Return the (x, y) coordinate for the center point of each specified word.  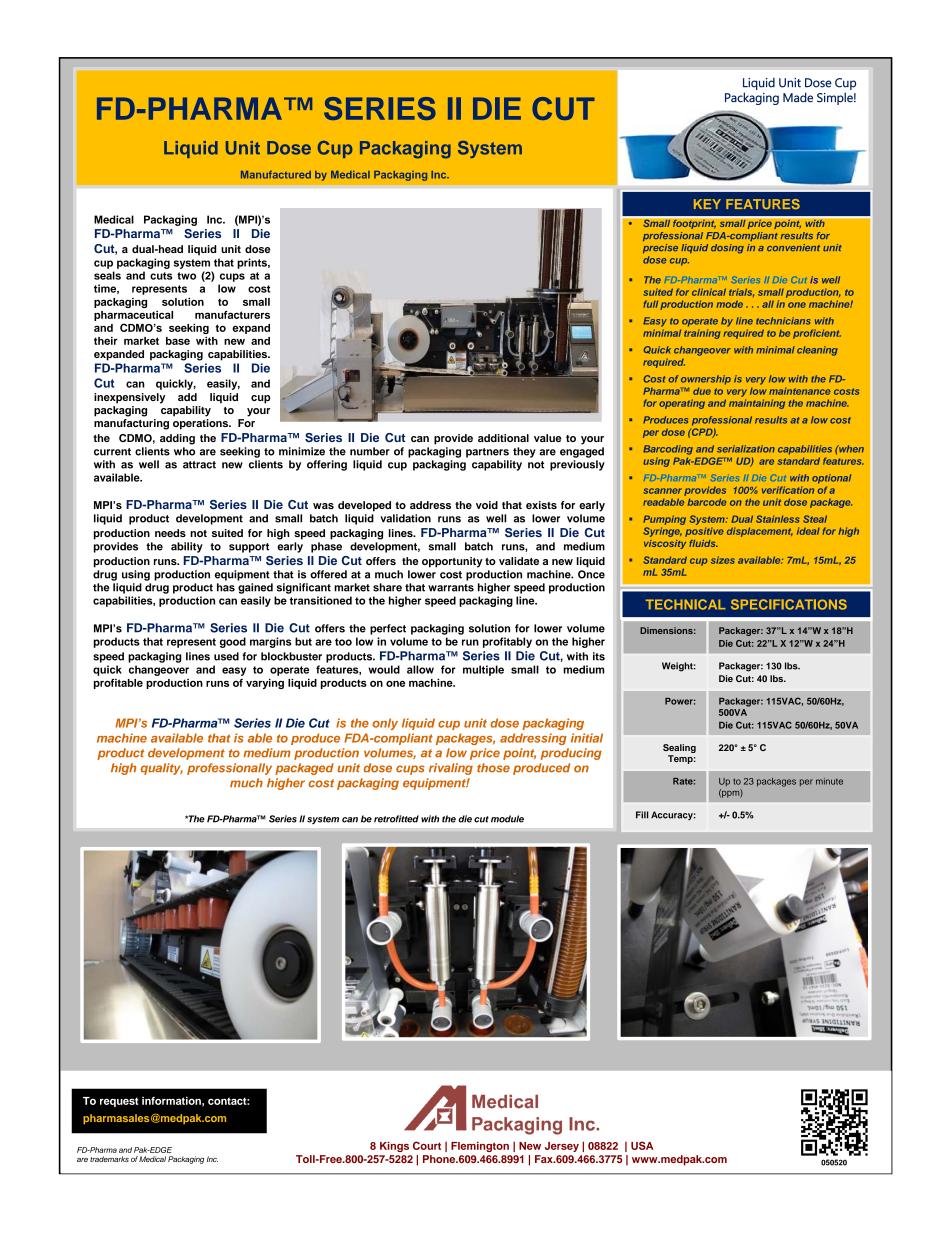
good (233, 642)
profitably (507, 642)
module (507, 819)
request (119, 1102)
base (178, 341)
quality (162, 769)
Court (427, 1145)
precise (660, 248)
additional (503, 438)
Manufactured (276, 175)
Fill (642, 815)
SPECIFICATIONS (789, 604)
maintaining (757, 404)
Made (798, 97)
